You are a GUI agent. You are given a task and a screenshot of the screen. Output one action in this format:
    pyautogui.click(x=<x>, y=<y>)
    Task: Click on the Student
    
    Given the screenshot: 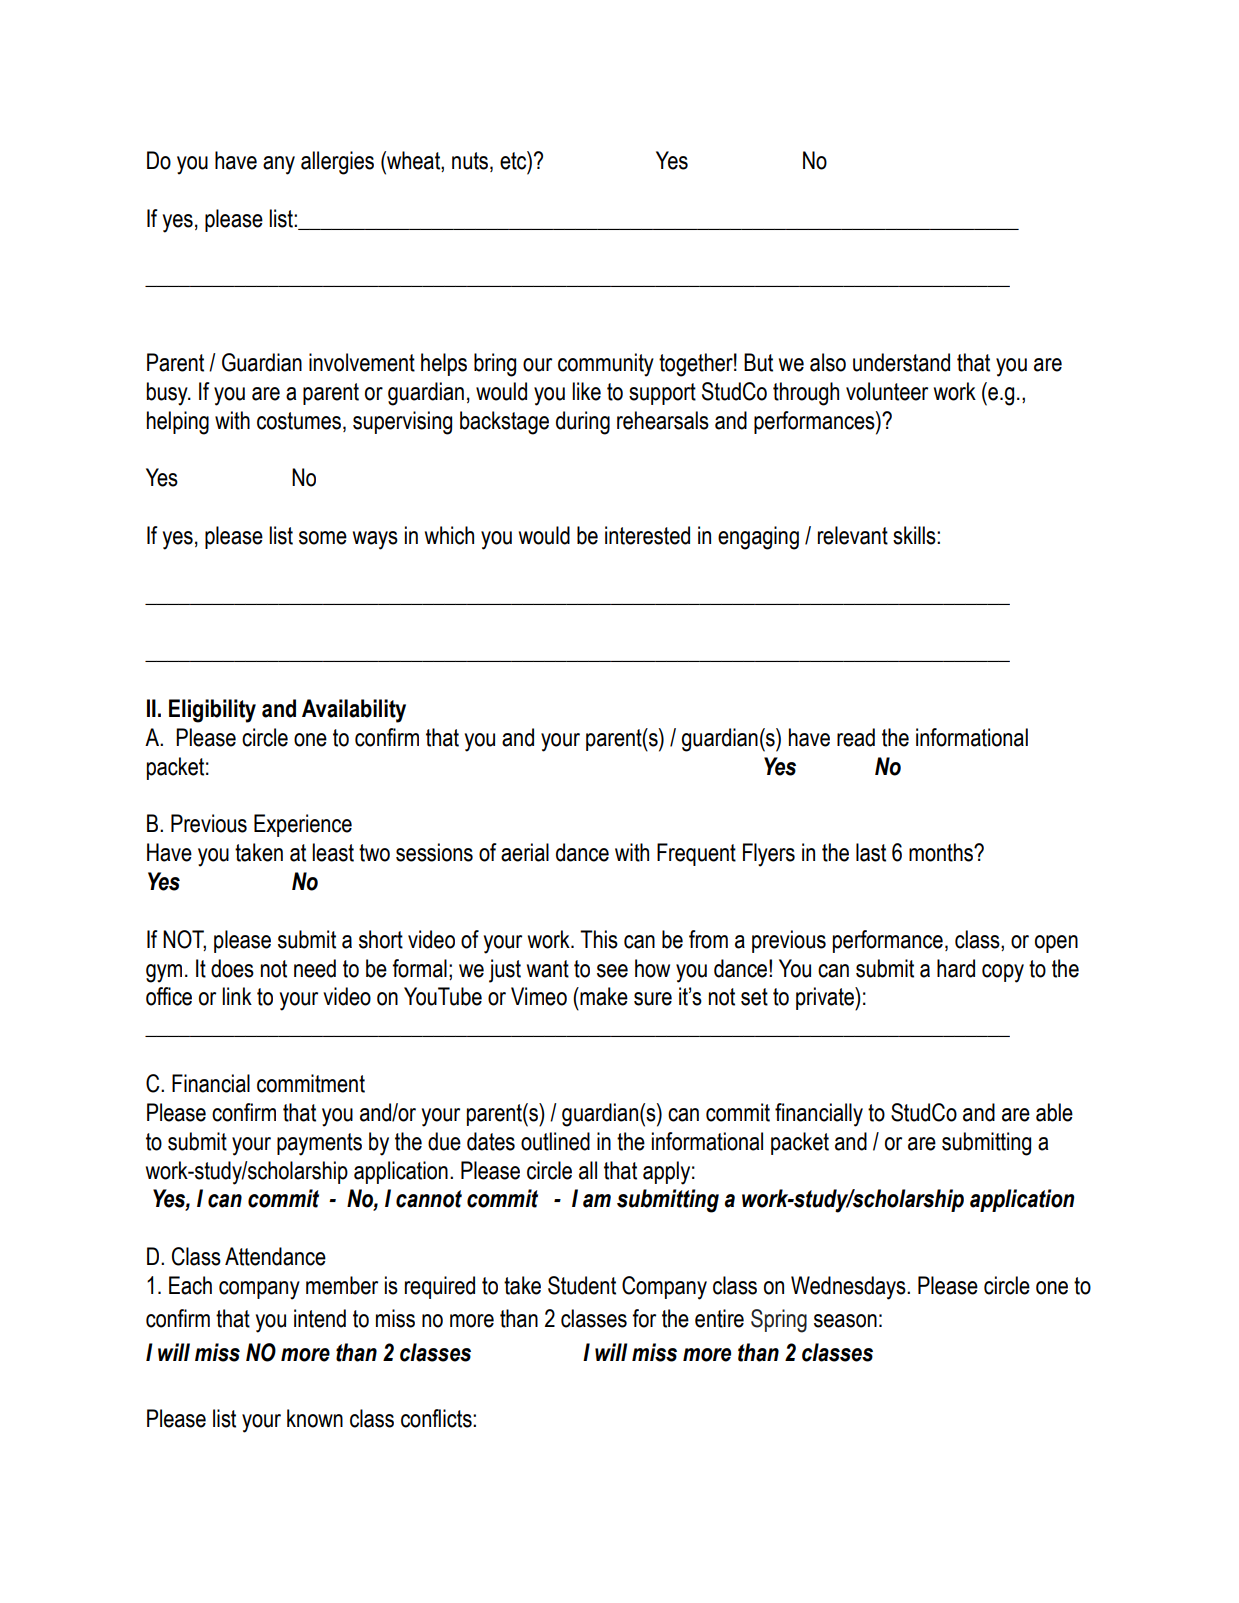 What is the action you would take?
    pyautogui.click(x=582, y=1285)
